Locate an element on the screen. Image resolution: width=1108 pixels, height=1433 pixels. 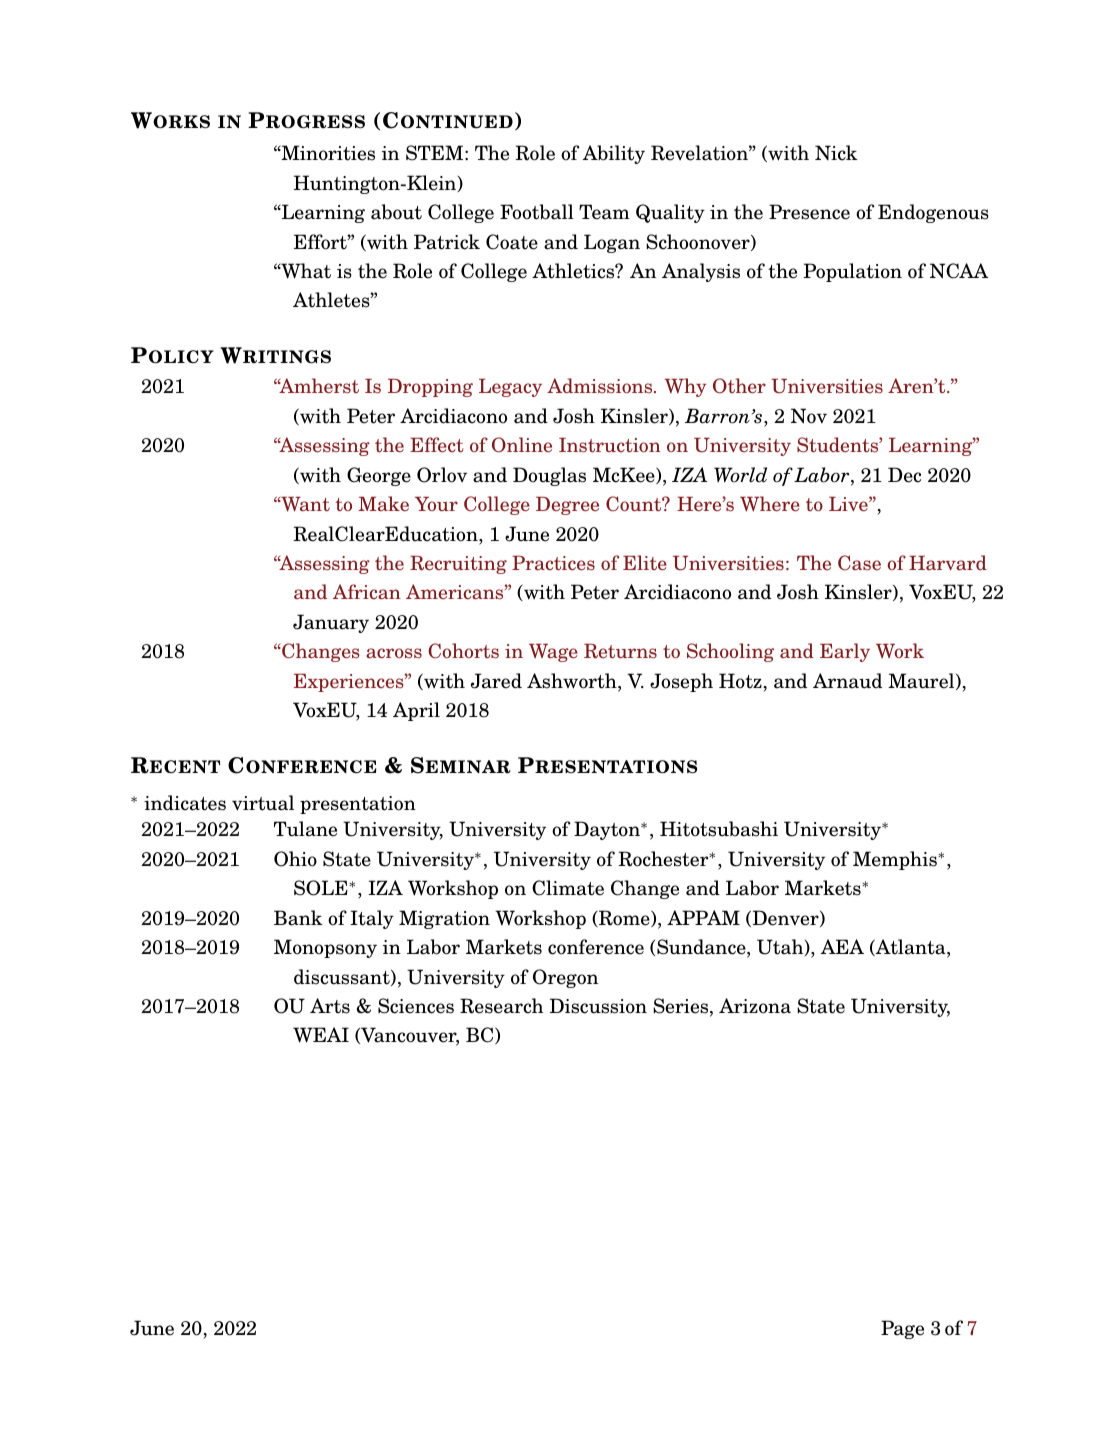
AEA is located at coordinates (842, 946).
